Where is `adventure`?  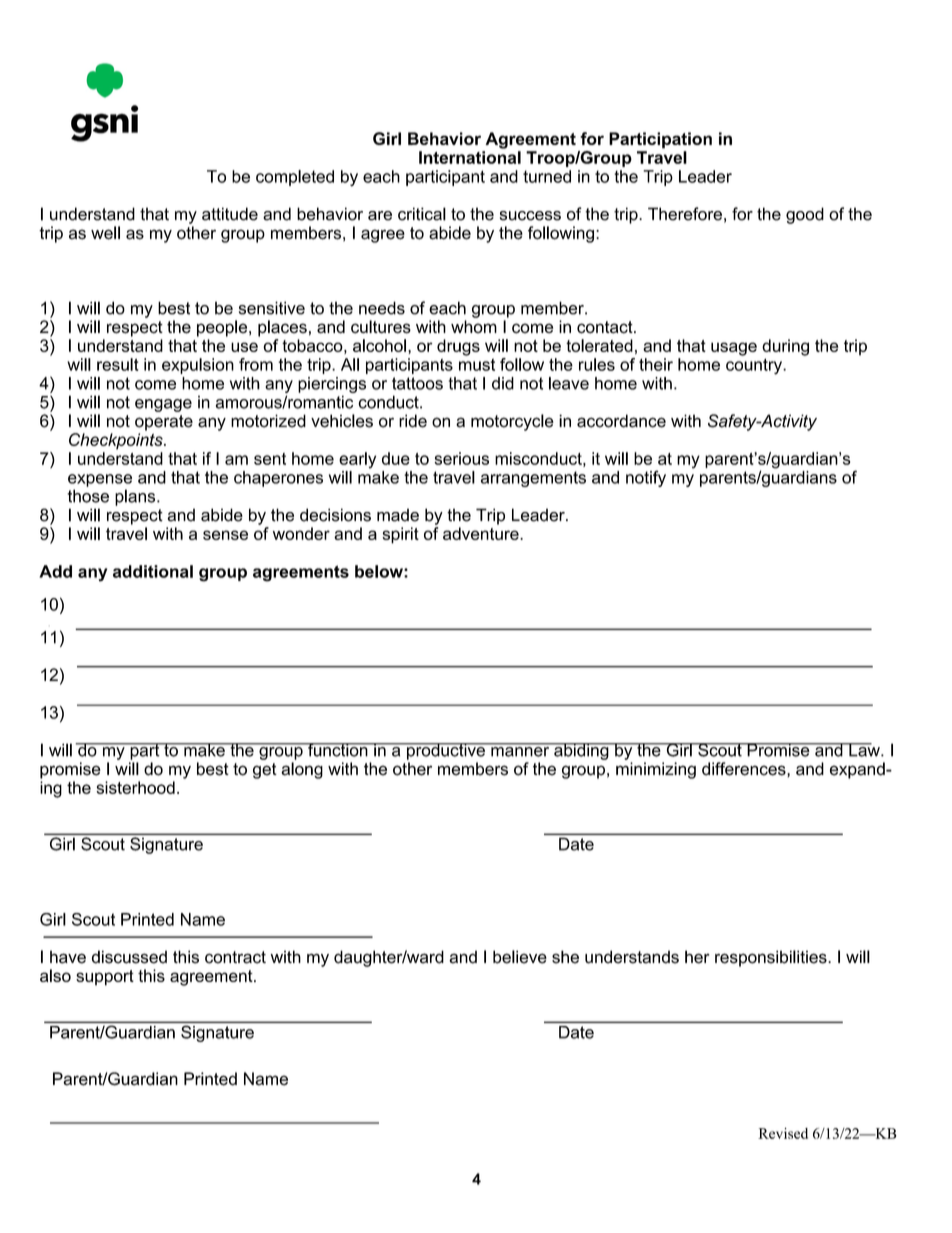
adventure is located at coordinates (482, 533).
